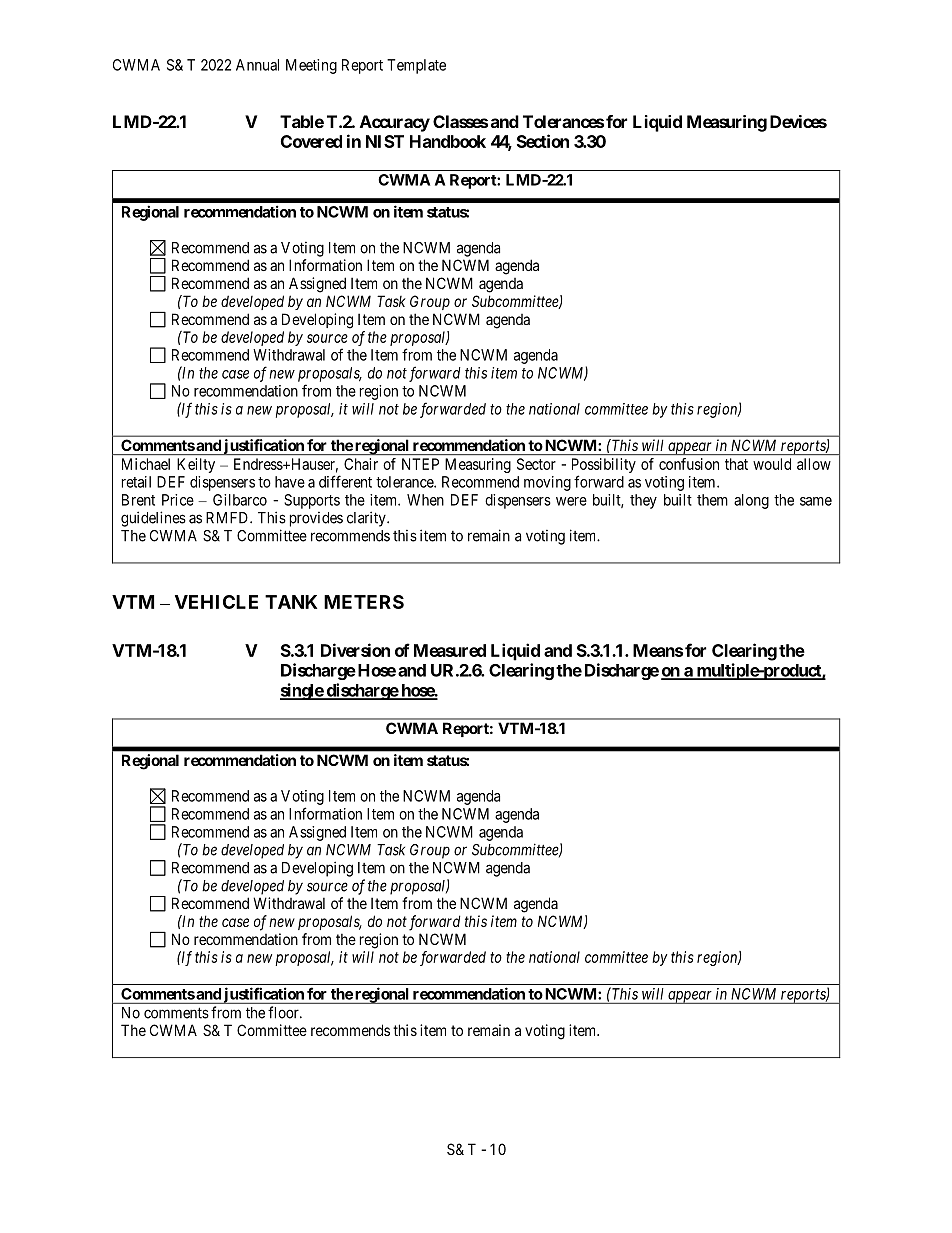 The height and width of the screenshot is (1233, 952). Describe the element at coordinates (448, 141) in the screenshot. I see `Handbook` at that location.
